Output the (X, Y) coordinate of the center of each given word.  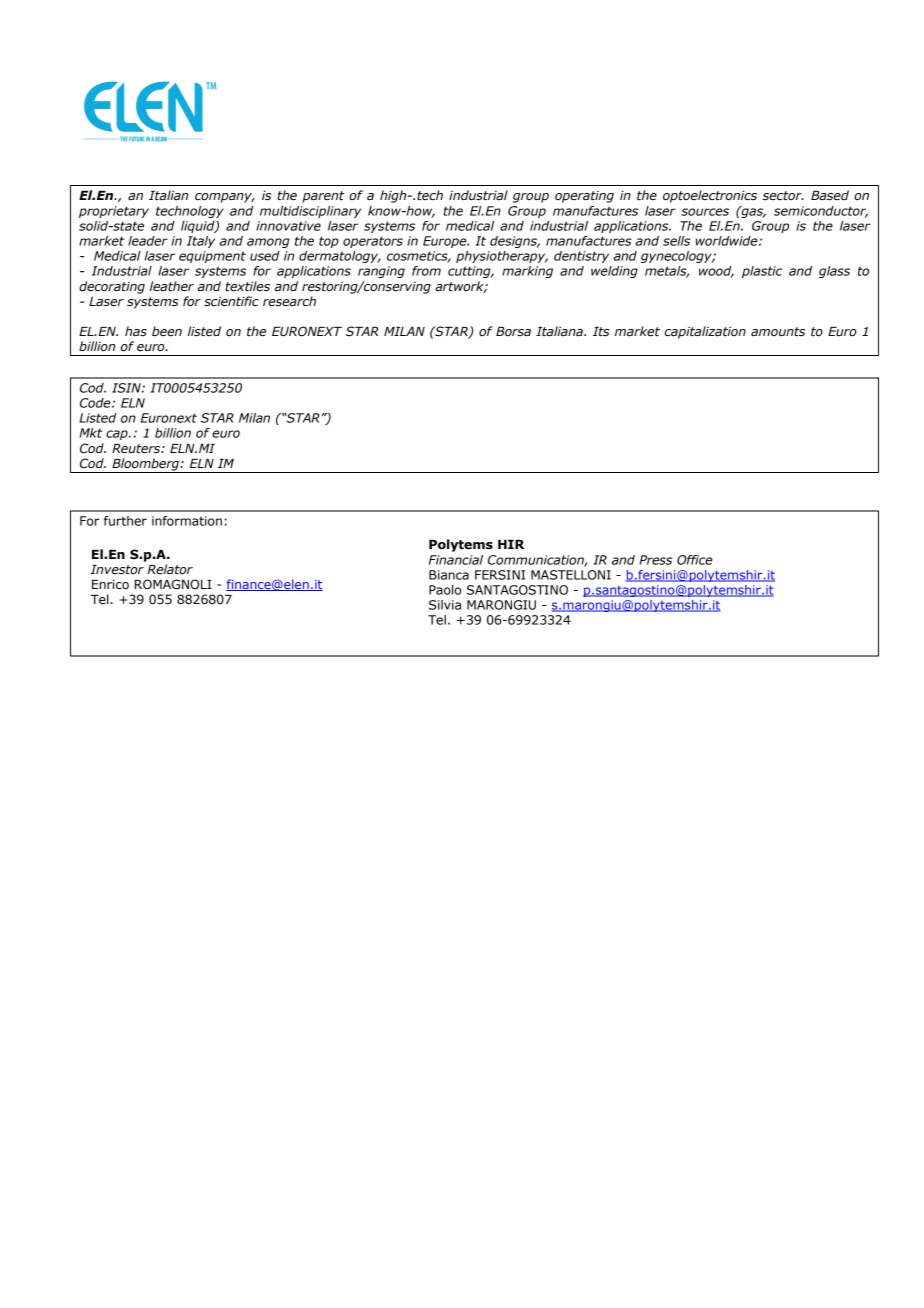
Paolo (445, 590)
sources (705, 212)
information (187, 521)
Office (695, 560)
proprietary (114, 212)
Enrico (110, 584)
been (167, 331)
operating (584, 197)
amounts (778, 332)
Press (655, 560)
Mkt (90, 433)
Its (601, 332)
